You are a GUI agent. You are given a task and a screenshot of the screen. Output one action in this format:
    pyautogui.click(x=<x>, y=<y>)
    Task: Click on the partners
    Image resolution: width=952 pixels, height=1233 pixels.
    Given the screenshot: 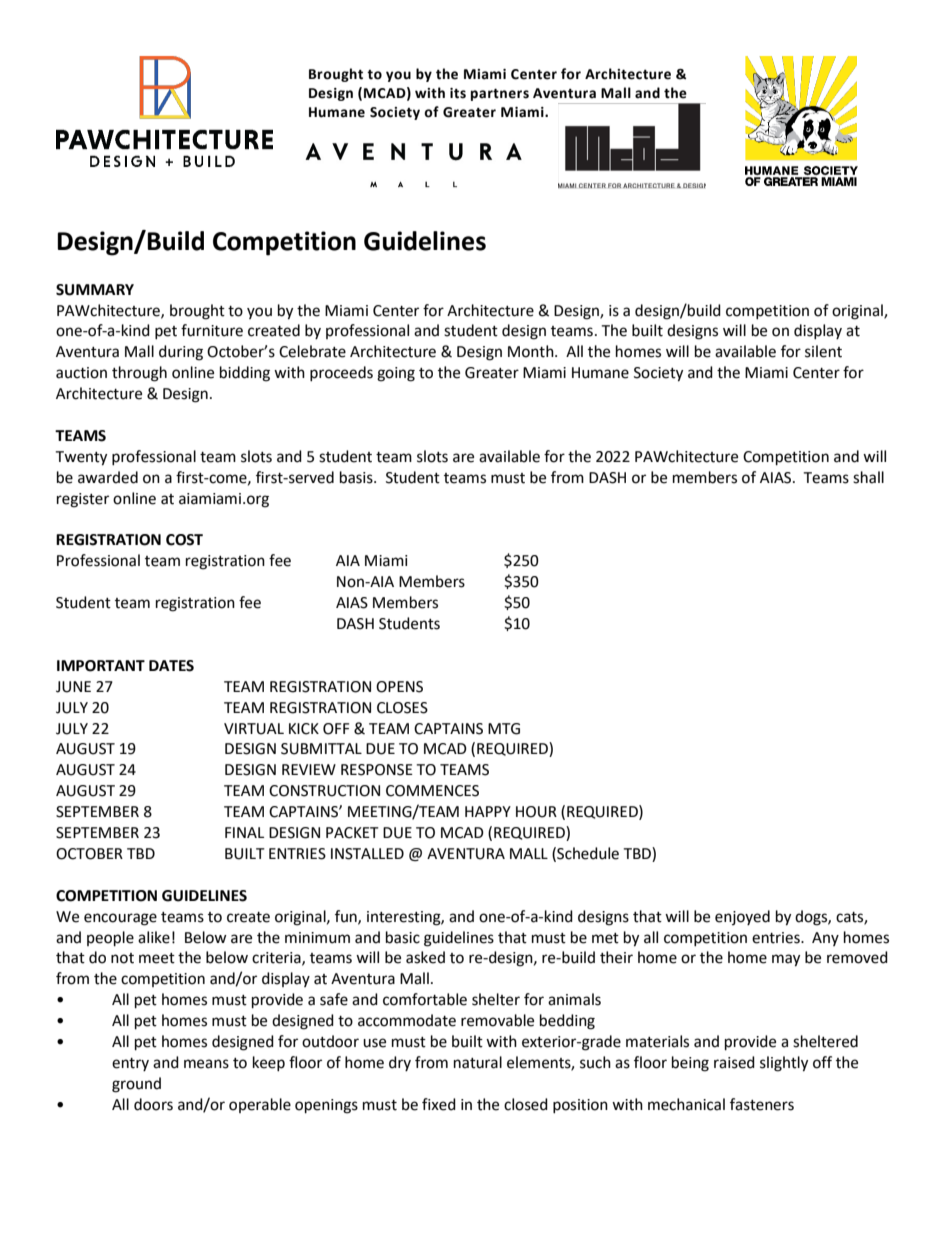 What is the action you would take?
    pyautogui.click(x=500, y=94)
